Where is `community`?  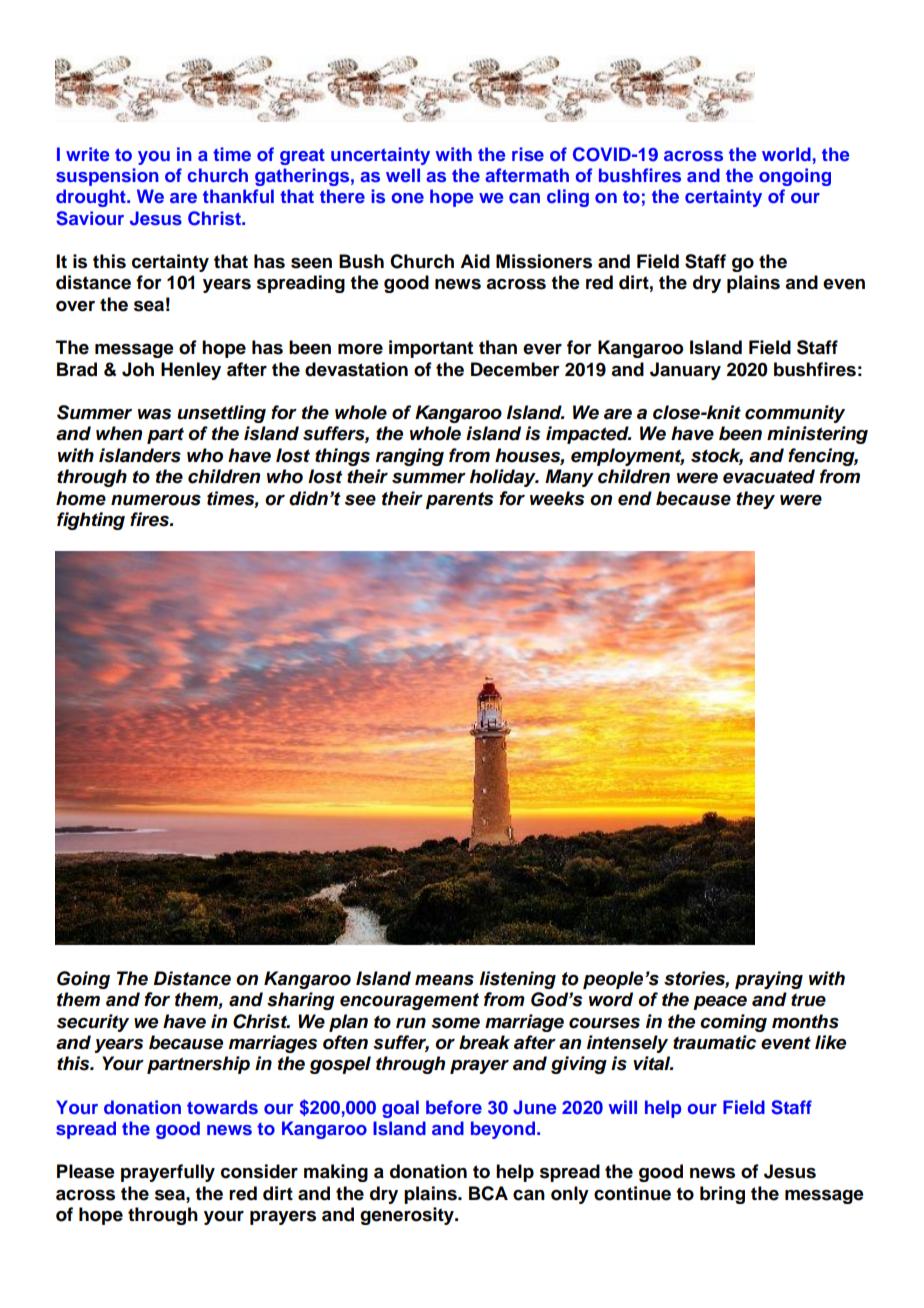
community is located at coordinates (795, 414).
